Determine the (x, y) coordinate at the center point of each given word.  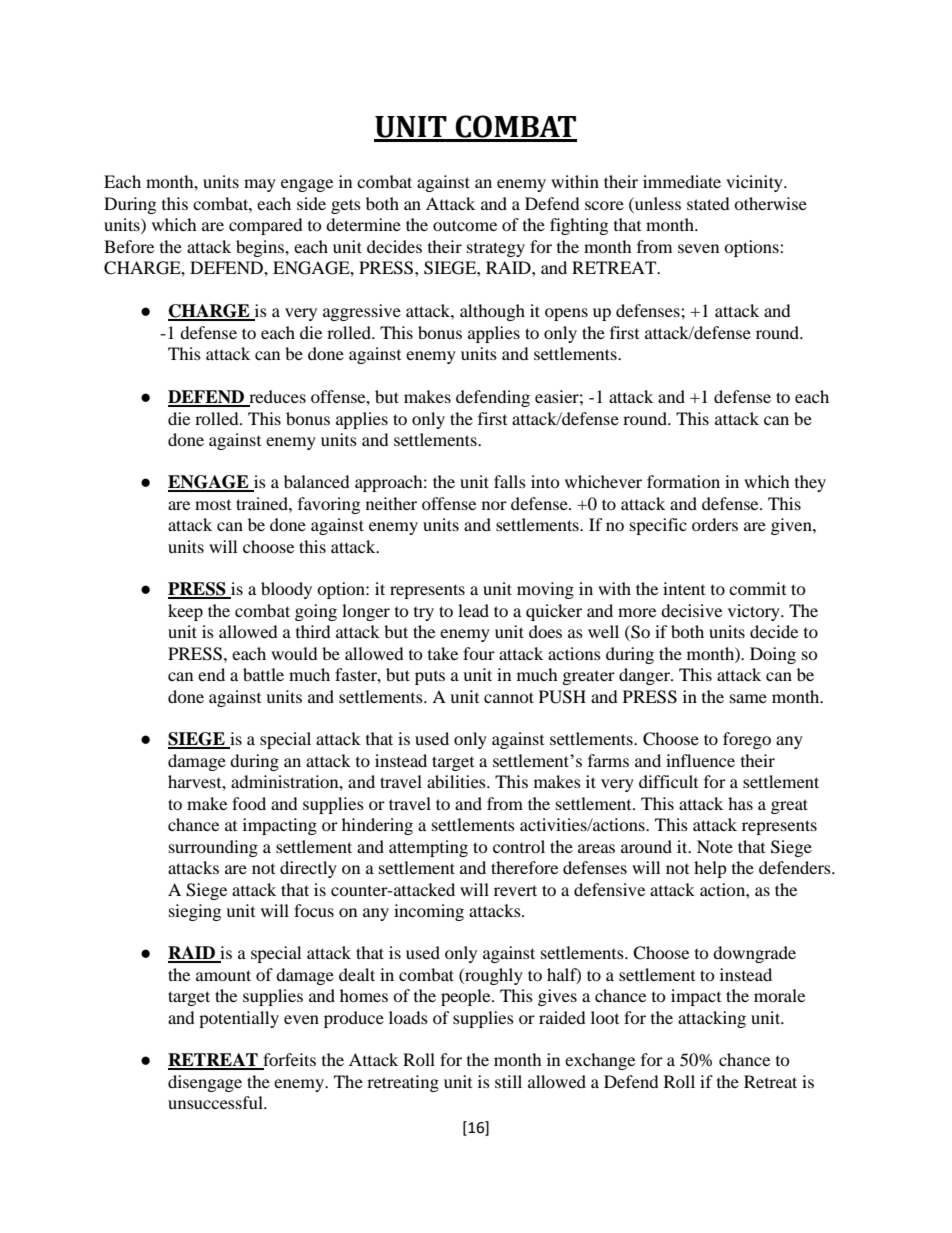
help (710, 869)
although (492, 312)
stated (708, 203)
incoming (429, 912)
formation (683, 481)
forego (747, 740)
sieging (195, 912)
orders (715, 524)
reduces (276, 398)
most (213, 505)
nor (494, 505)
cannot (509, 697)
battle (263, 674)
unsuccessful (216, 1102)
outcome (465, 225)
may (260, 185)
